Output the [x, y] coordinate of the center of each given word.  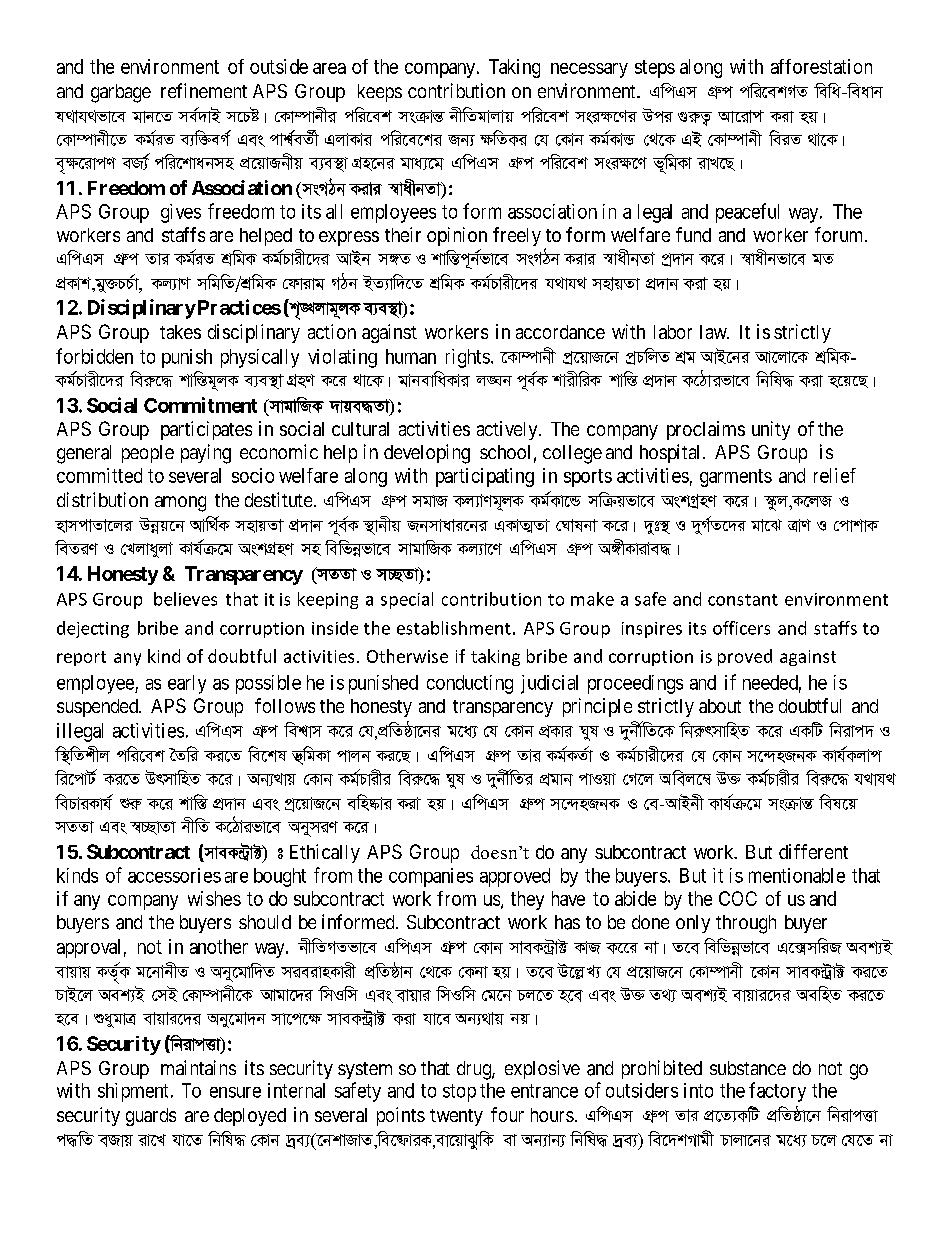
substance [748, 1068]
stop [459, 1093]
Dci [657, 115]
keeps [380, 93]
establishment [454, 628]
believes [185, 599]
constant [743, 600]
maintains [198, 1067]
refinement [204, 90]
